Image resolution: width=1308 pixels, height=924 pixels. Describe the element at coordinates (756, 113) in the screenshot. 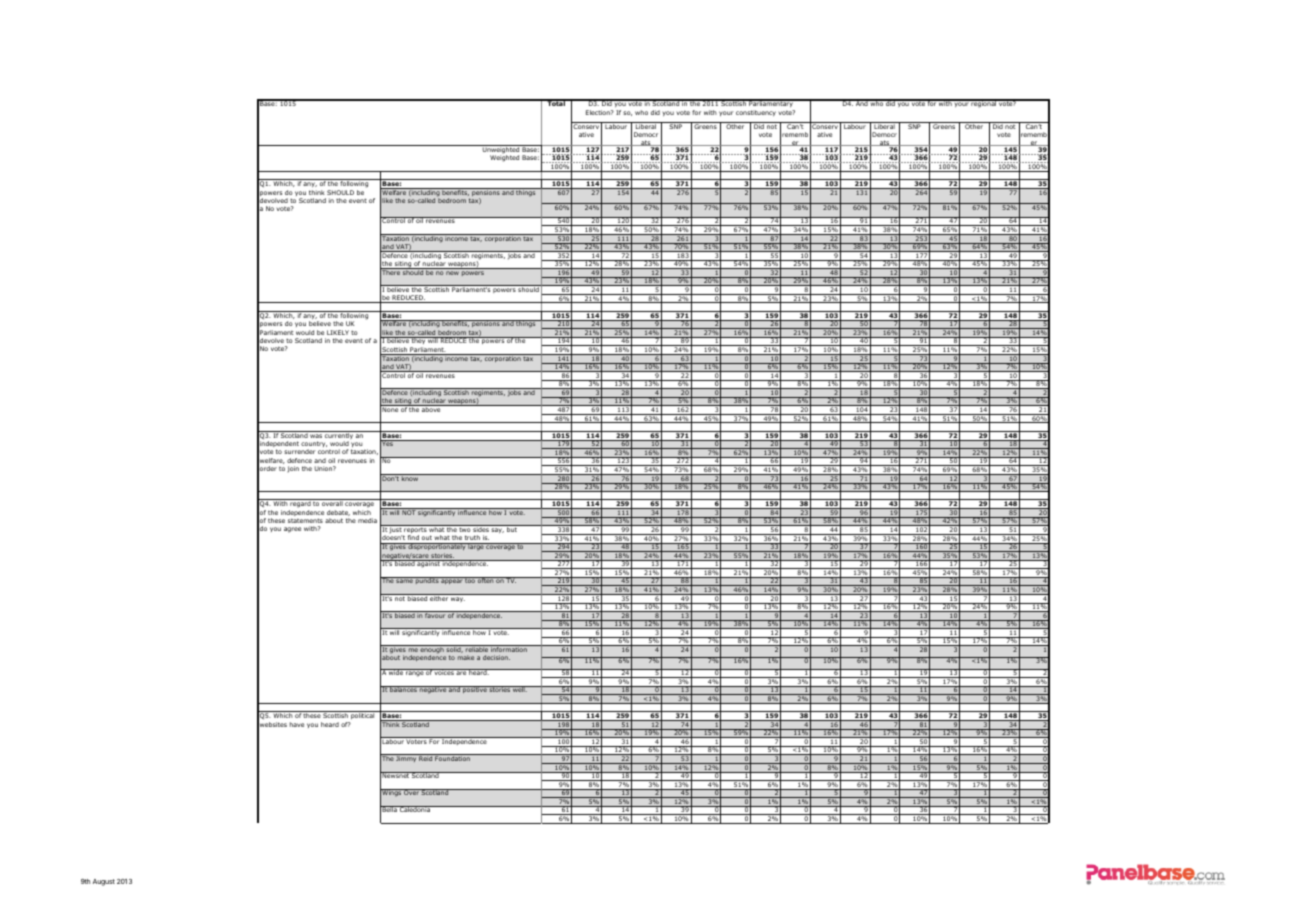

I see `constituency` at that location.
